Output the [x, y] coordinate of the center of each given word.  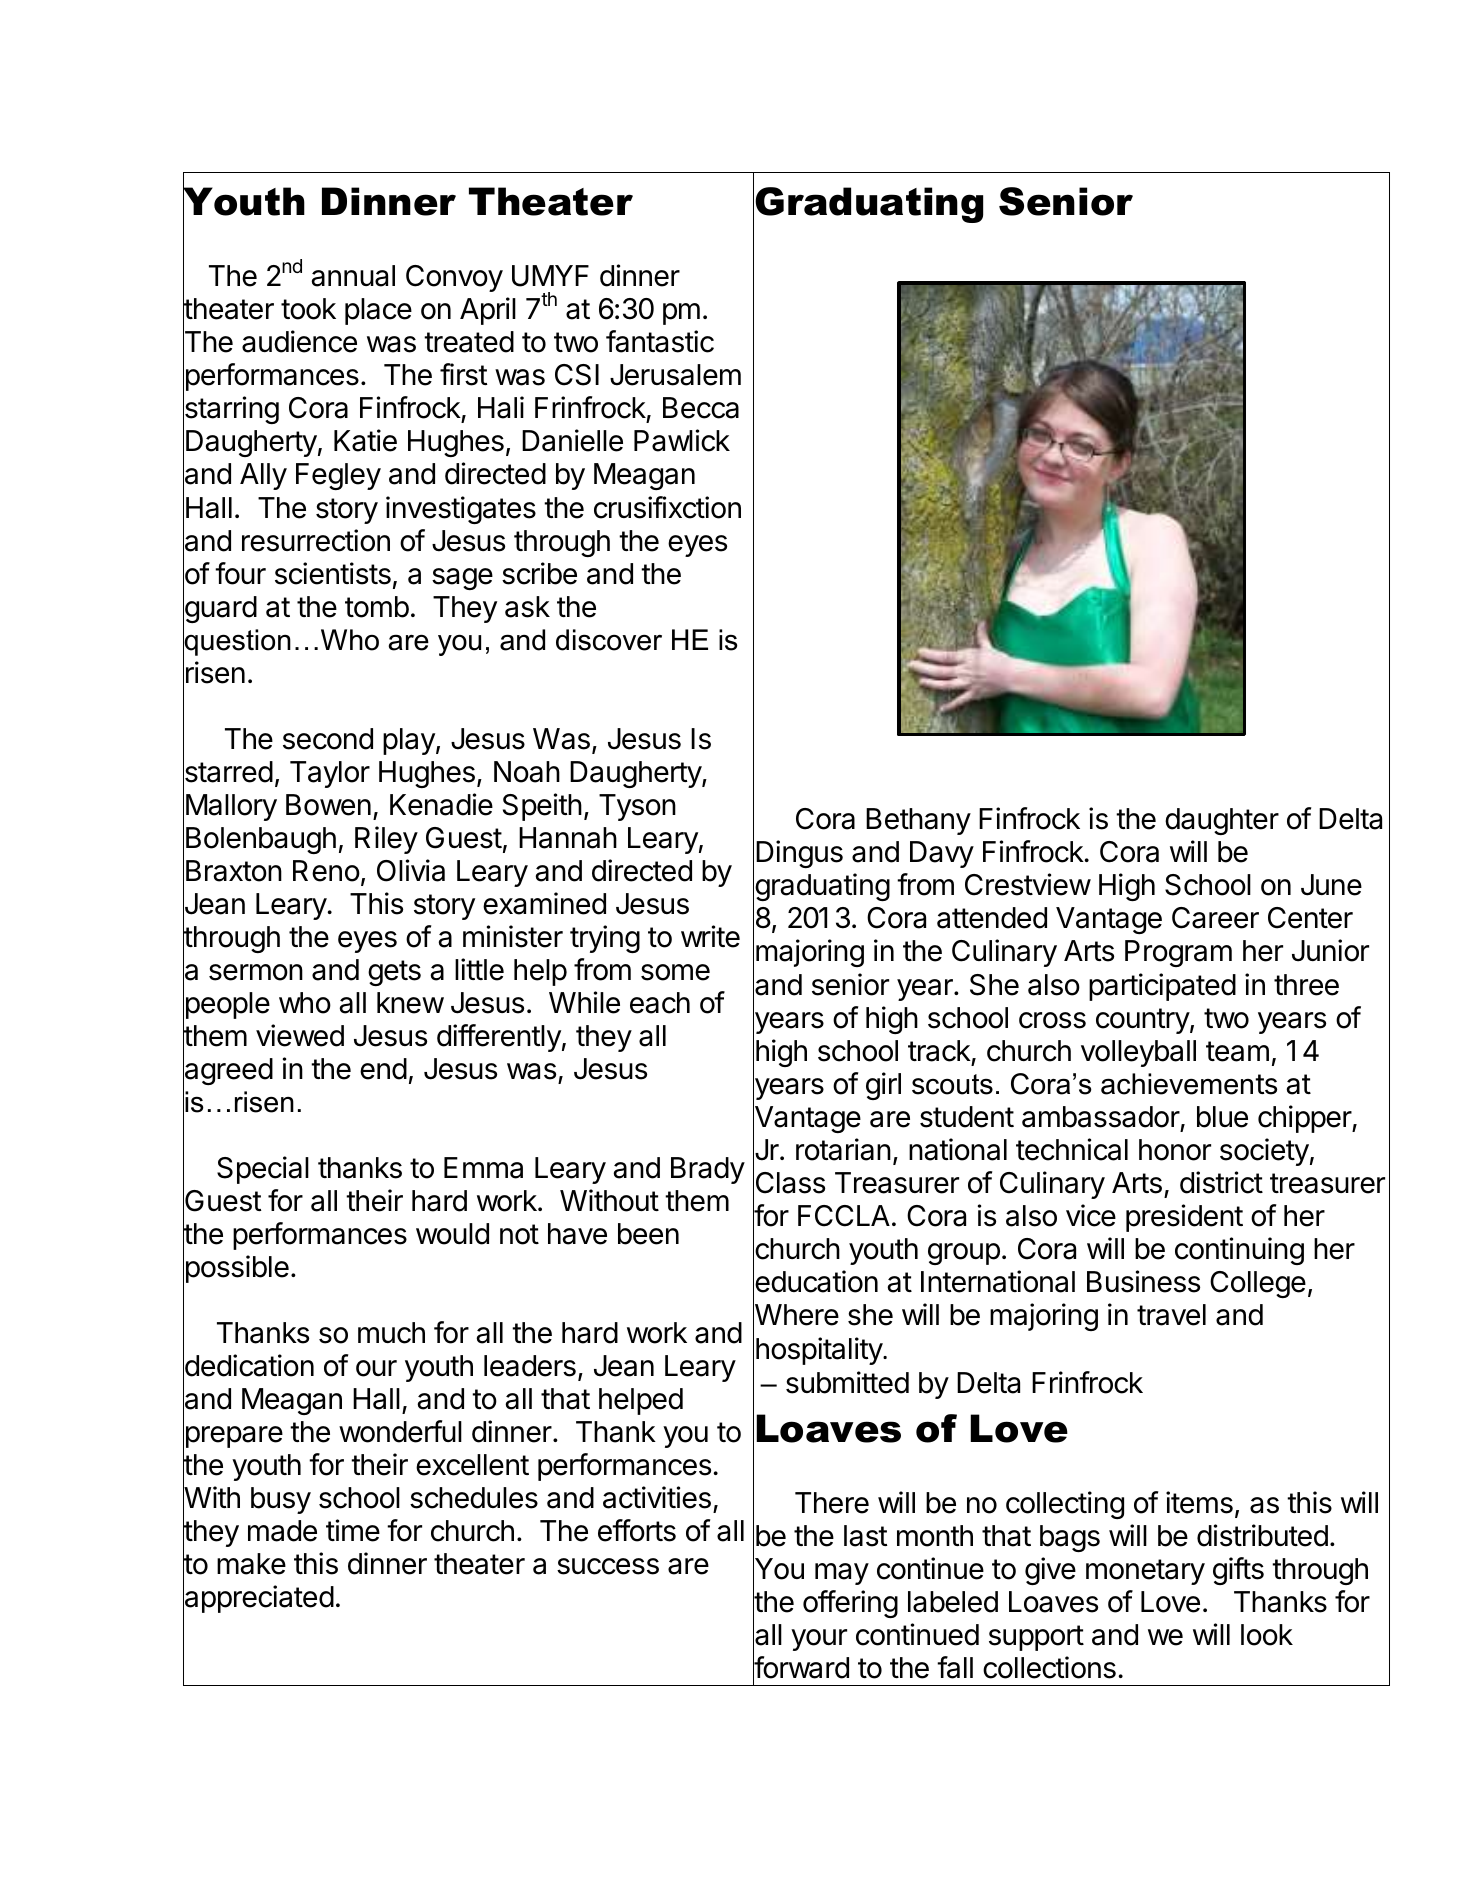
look [1267, 1635]
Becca [701, 408]
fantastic [660, 341]
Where [796, 1315]
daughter [1222, 821]
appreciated [258, 1600]
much [391, 1333]
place [378, 311]
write [710, 936]
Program [1178, 953]
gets [394, 973]
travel [1171, 1315]
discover [609, 640]
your [819, 1640]
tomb [377, 607]
